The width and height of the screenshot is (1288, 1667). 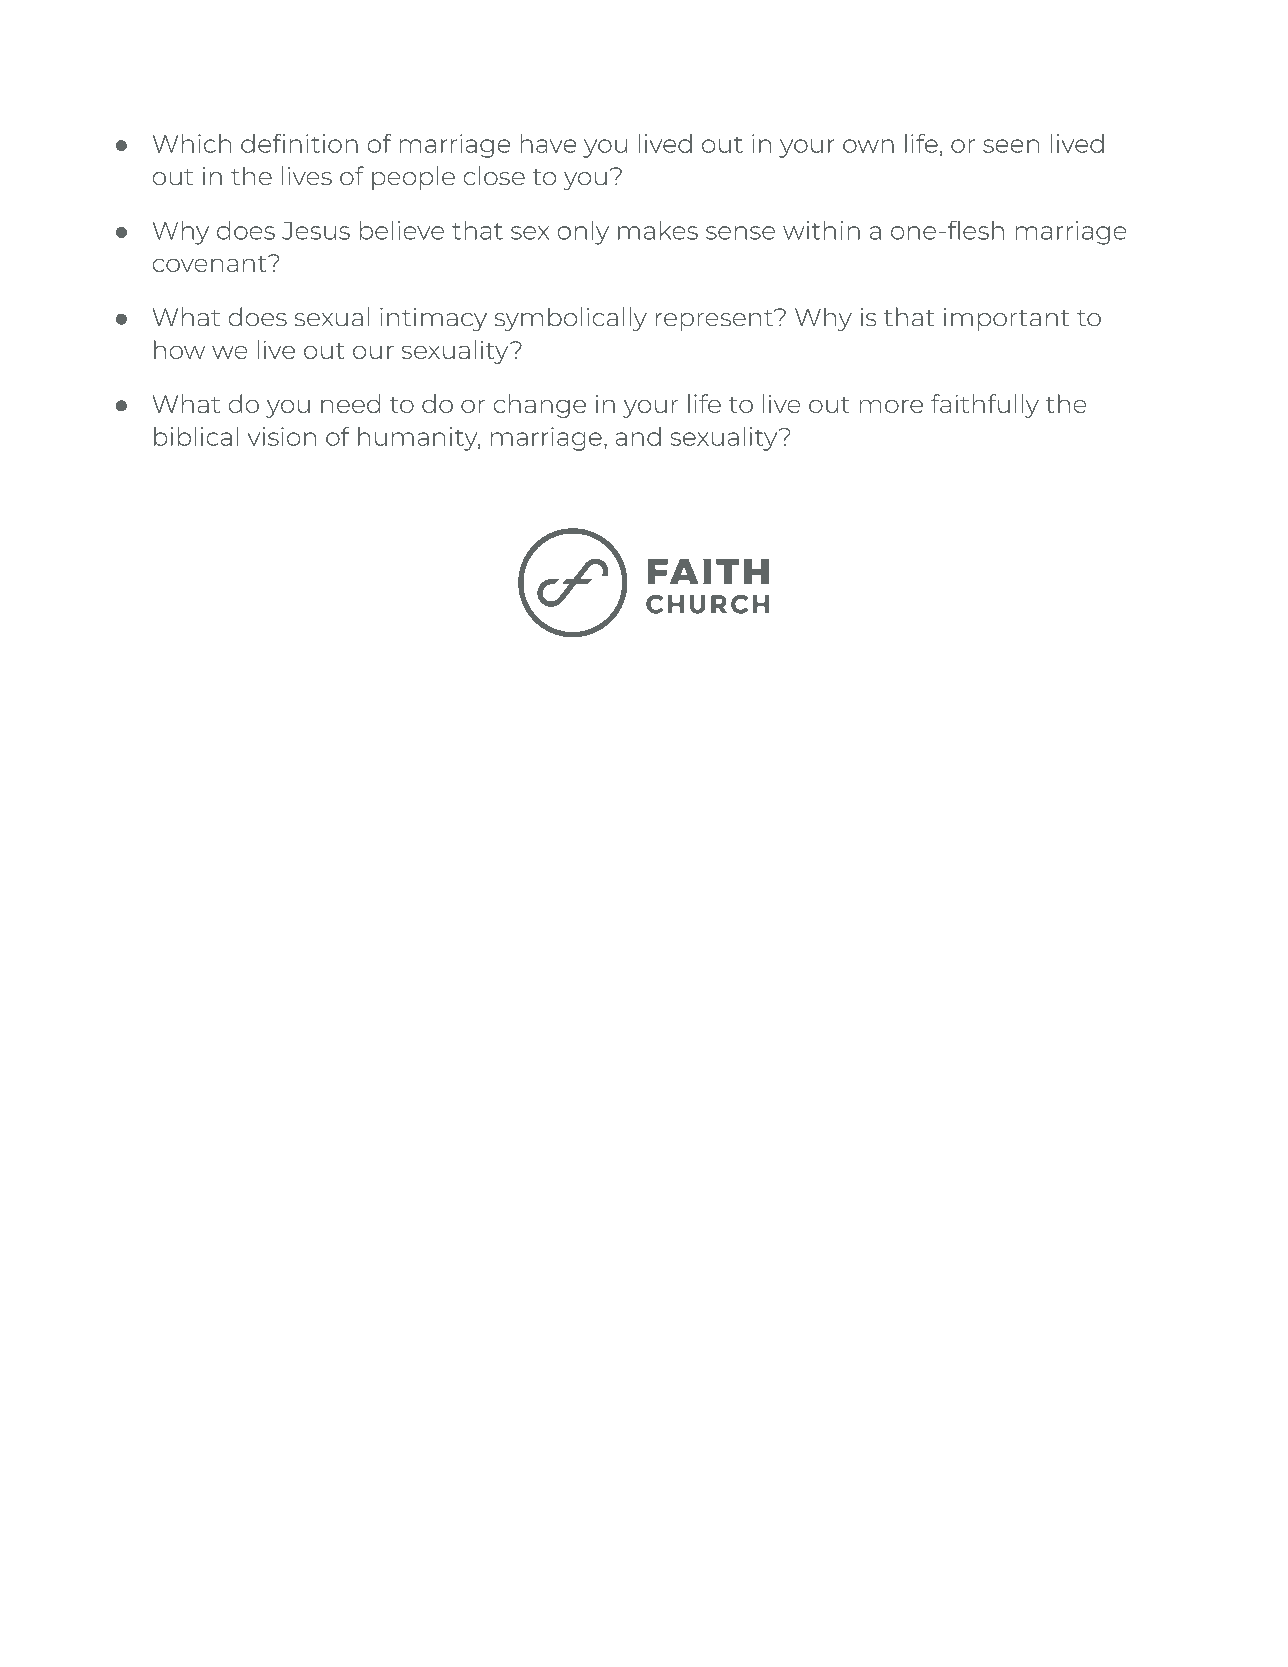 I want to click on important, so click(x=1007, y=319).
